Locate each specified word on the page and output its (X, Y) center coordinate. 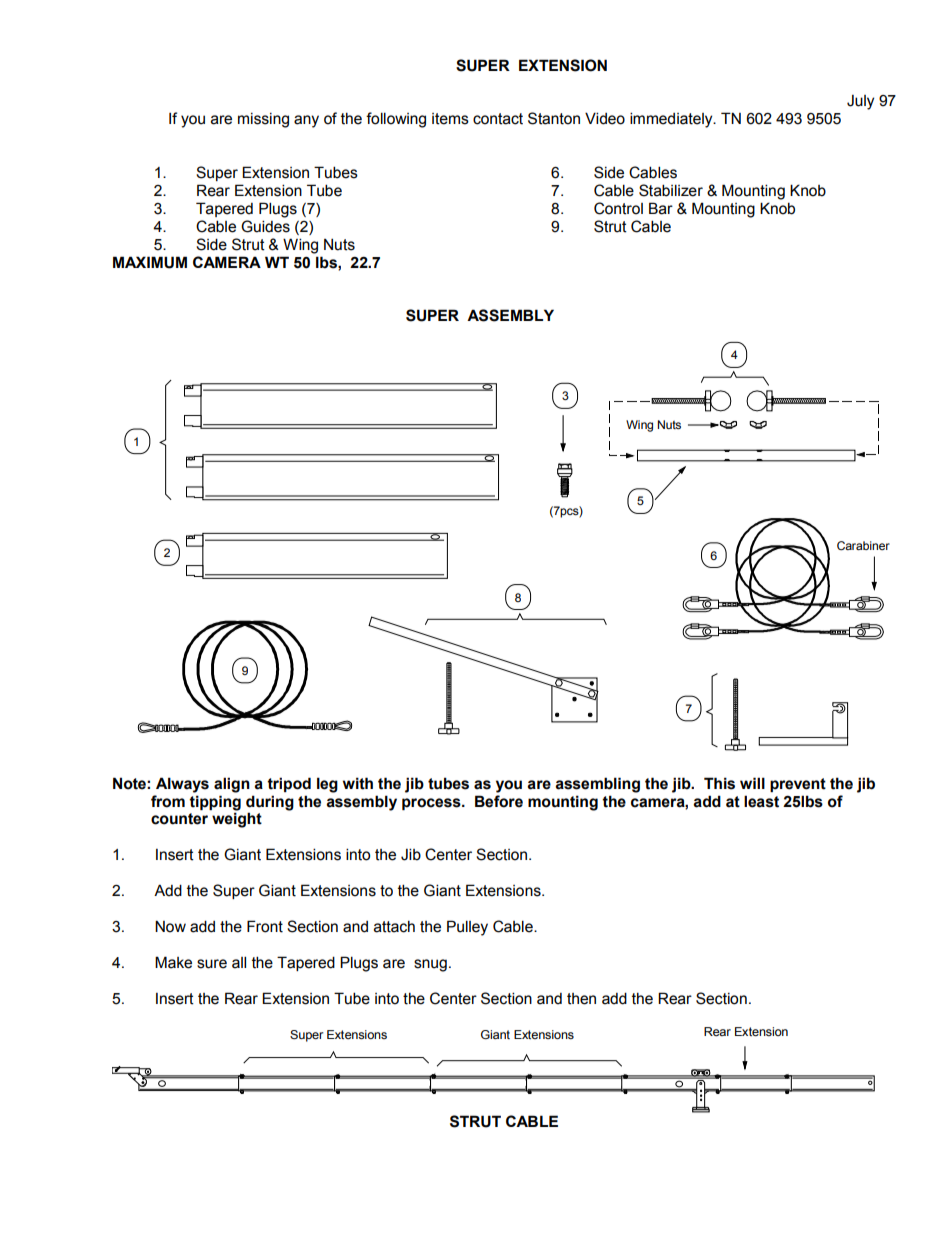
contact (498, 119)
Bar (661, 208)
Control (618, 208)
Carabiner (863, 546)
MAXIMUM (150, 262)
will (752, 783)
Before (499, 801)
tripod (289, 784)
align (232, 785)
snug (430, 965)
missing (263, 120)
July (860, 102)
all (239, 962)
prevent (798, 785)
